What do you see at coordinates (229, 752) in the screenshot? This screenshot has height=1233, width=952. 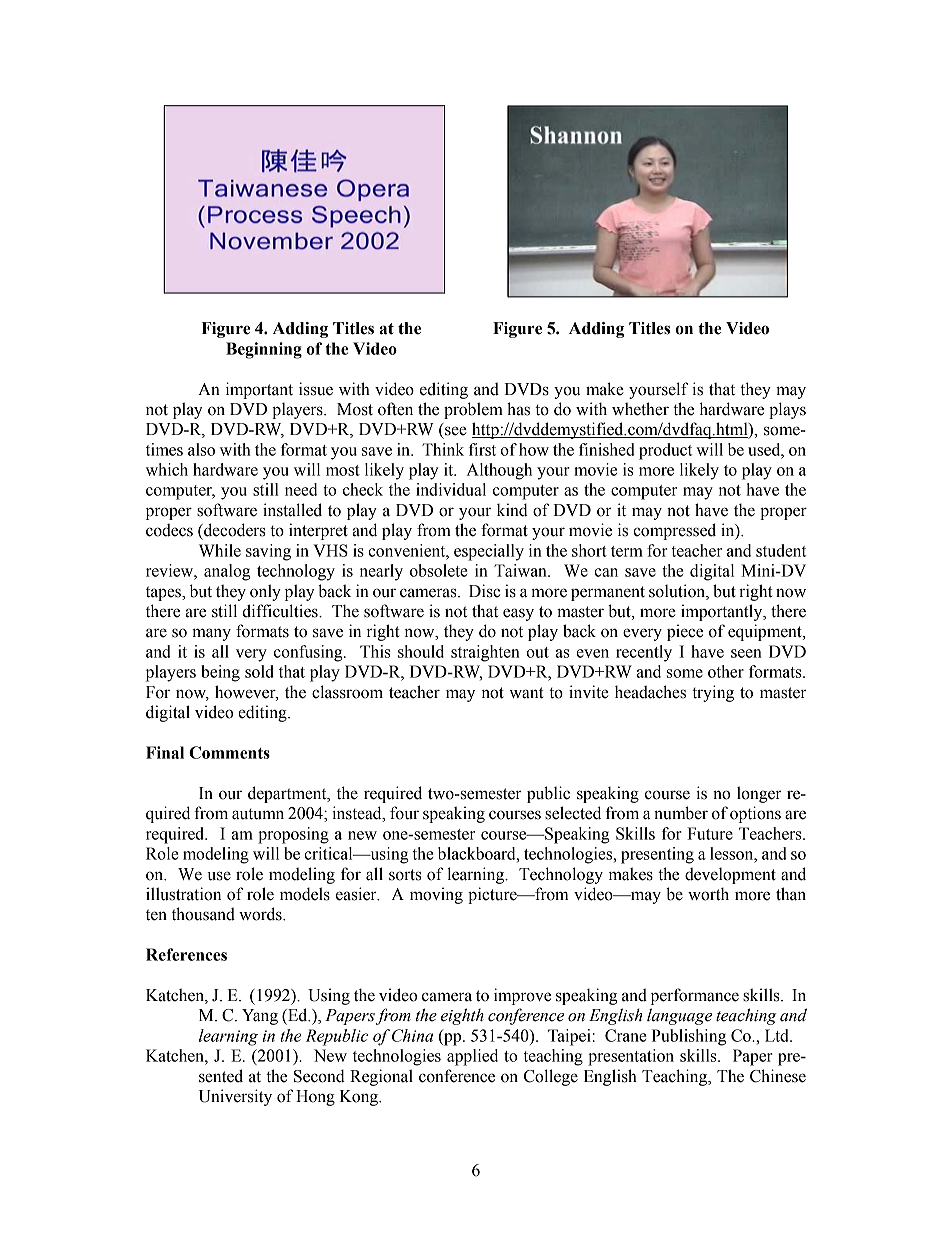 I see `Comments` at bounding box center [229, 752].
